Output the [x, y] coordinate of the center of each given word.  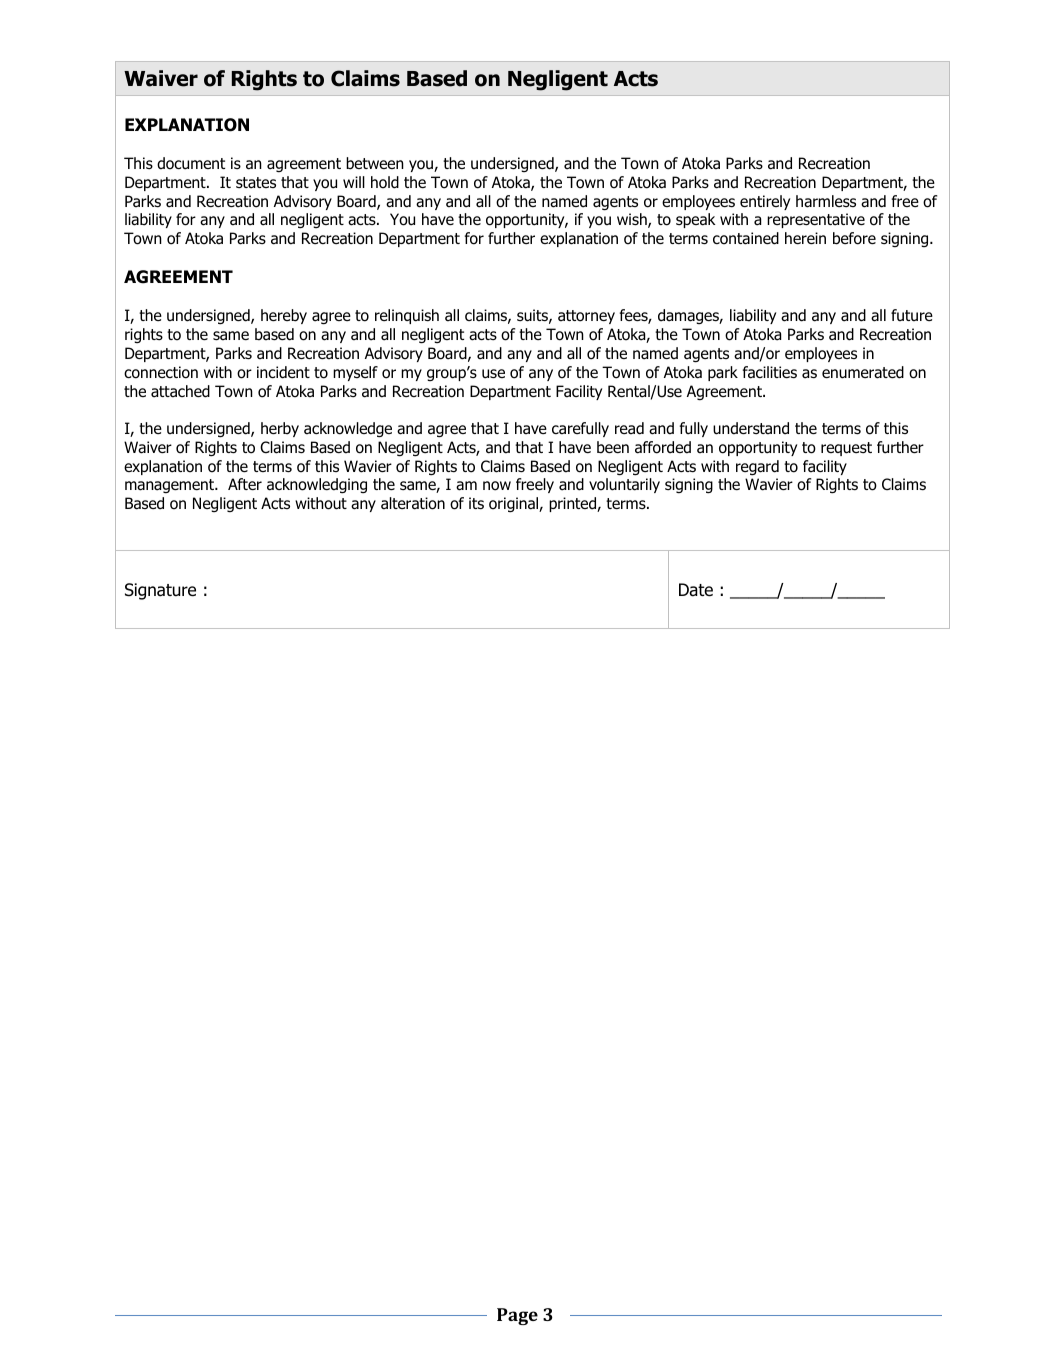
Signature [160, 591]
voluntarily [624, 485]
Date [696, 590]
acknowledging [317, 486]
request [846, 449]
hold [385, 182]
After [245, 484]
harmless [826, 201]
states [256, 183]
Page [517, 1316]
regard [757, 468]
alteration [413, 503]
